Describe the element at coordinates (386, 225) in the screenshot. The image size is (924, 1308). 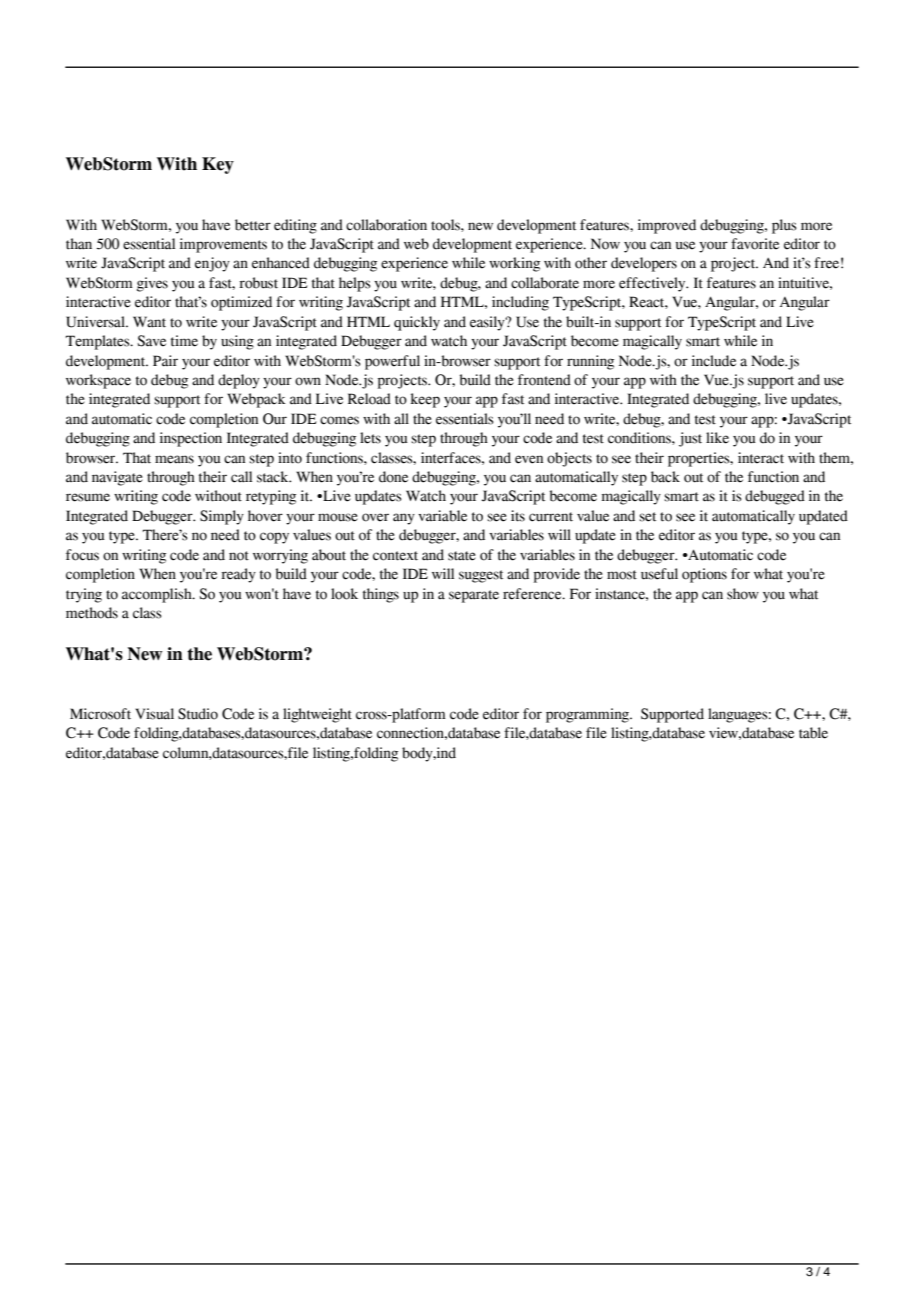
I see `collaboration` at that location.
